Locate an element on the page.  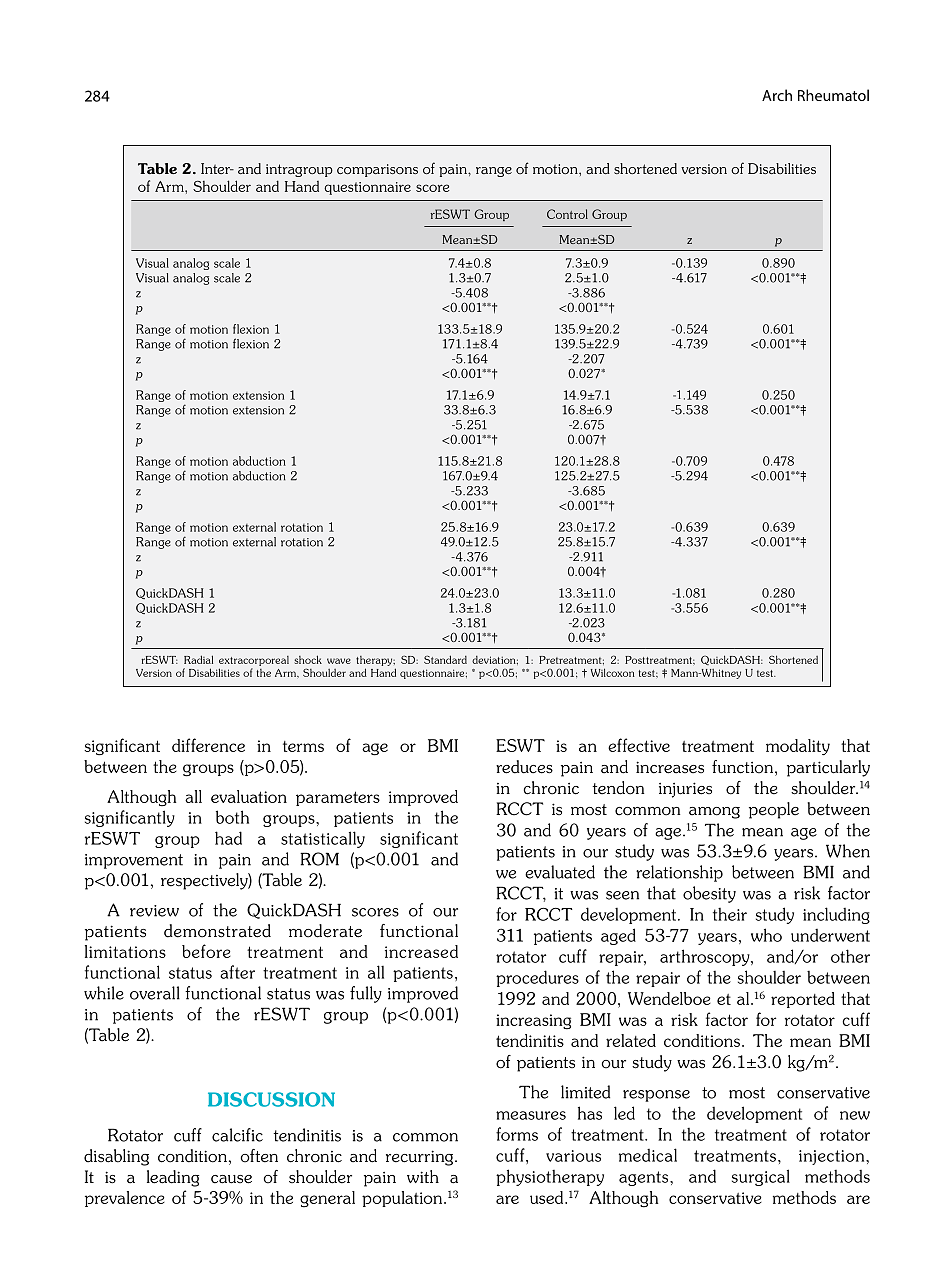
Control is located at coordinates (567, 214).
